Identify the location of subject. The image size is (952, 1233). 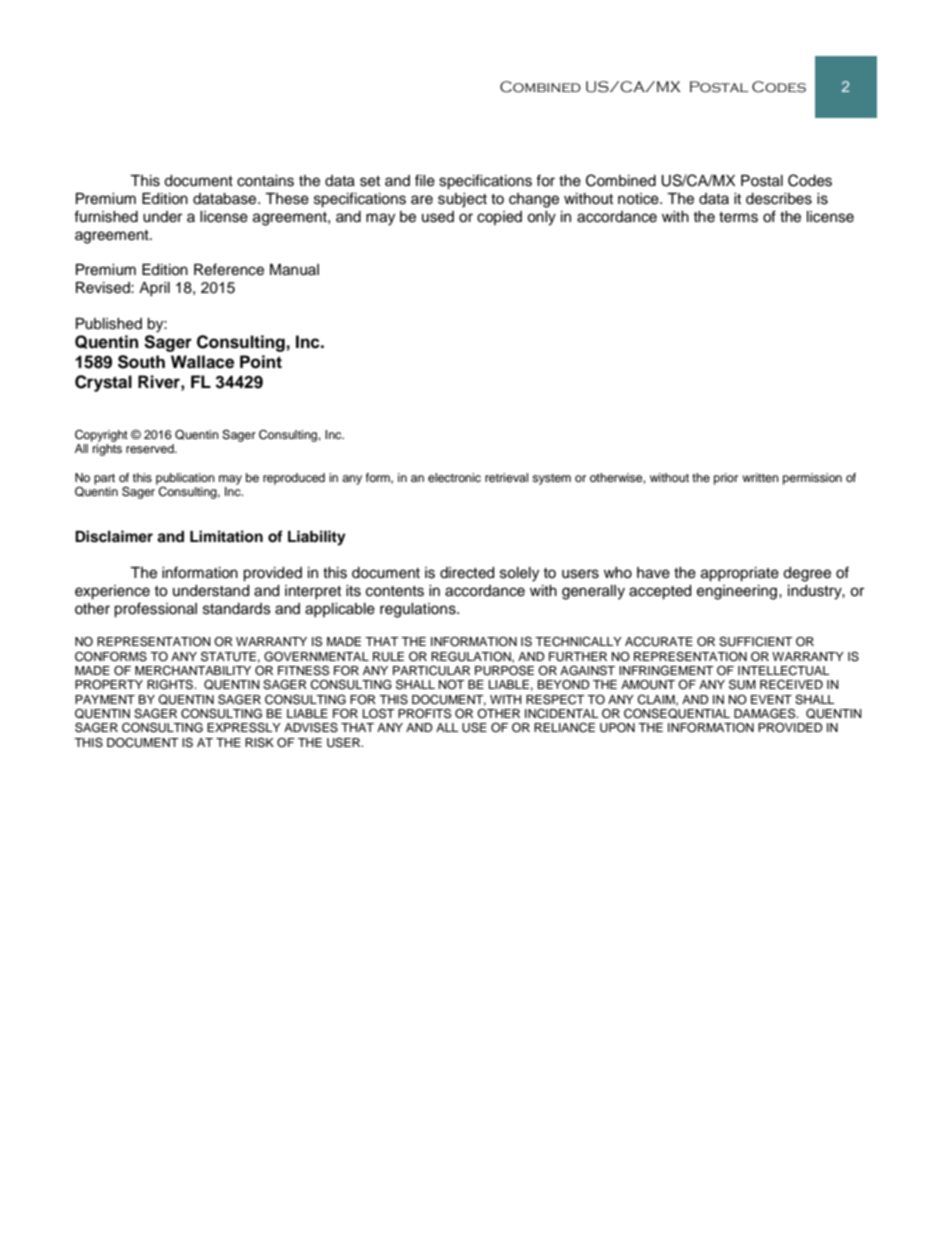
(462, 200).
